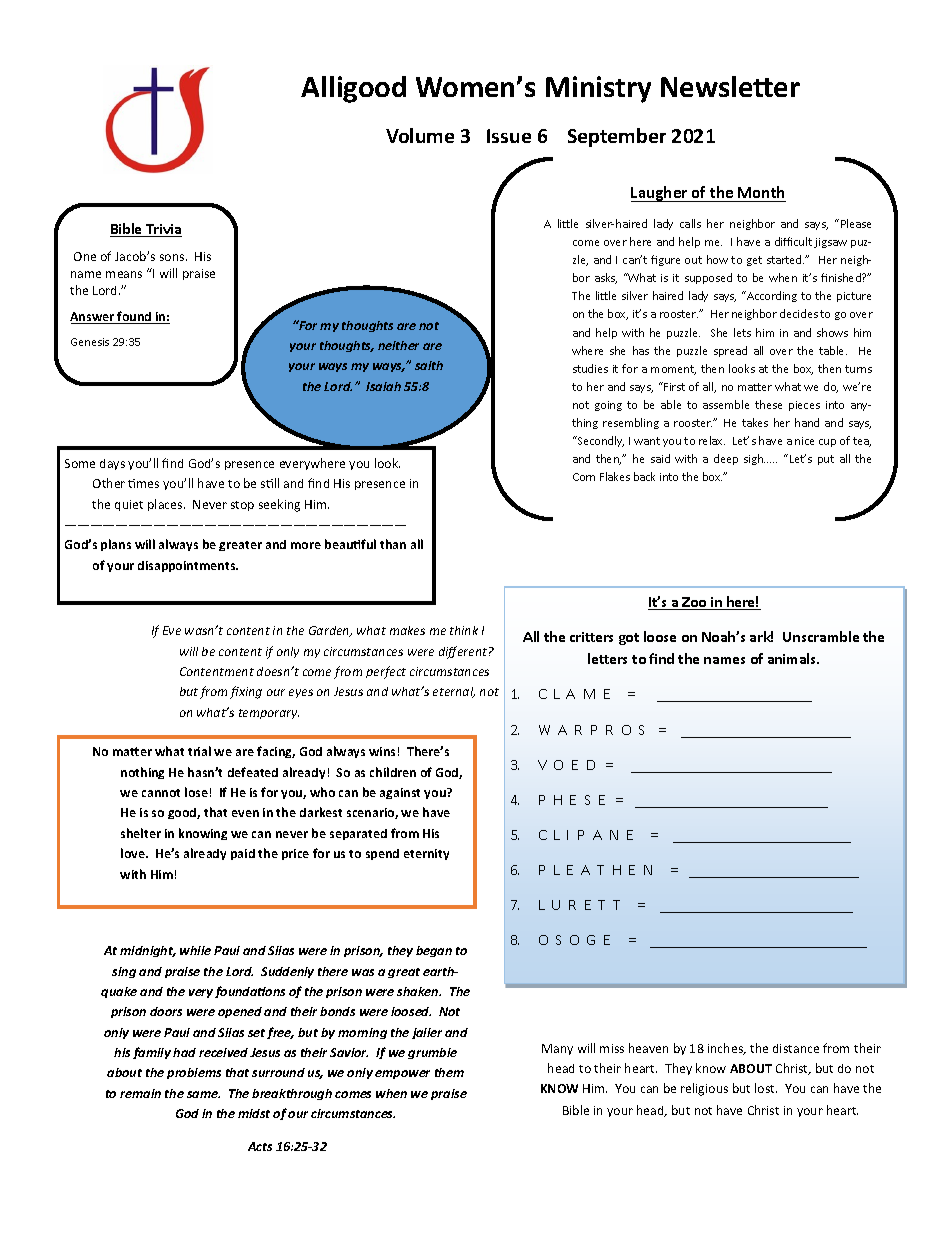 Image resolution: width=952 pixels, height=1233 pixels. I want to click on think, so click(464, 630).
